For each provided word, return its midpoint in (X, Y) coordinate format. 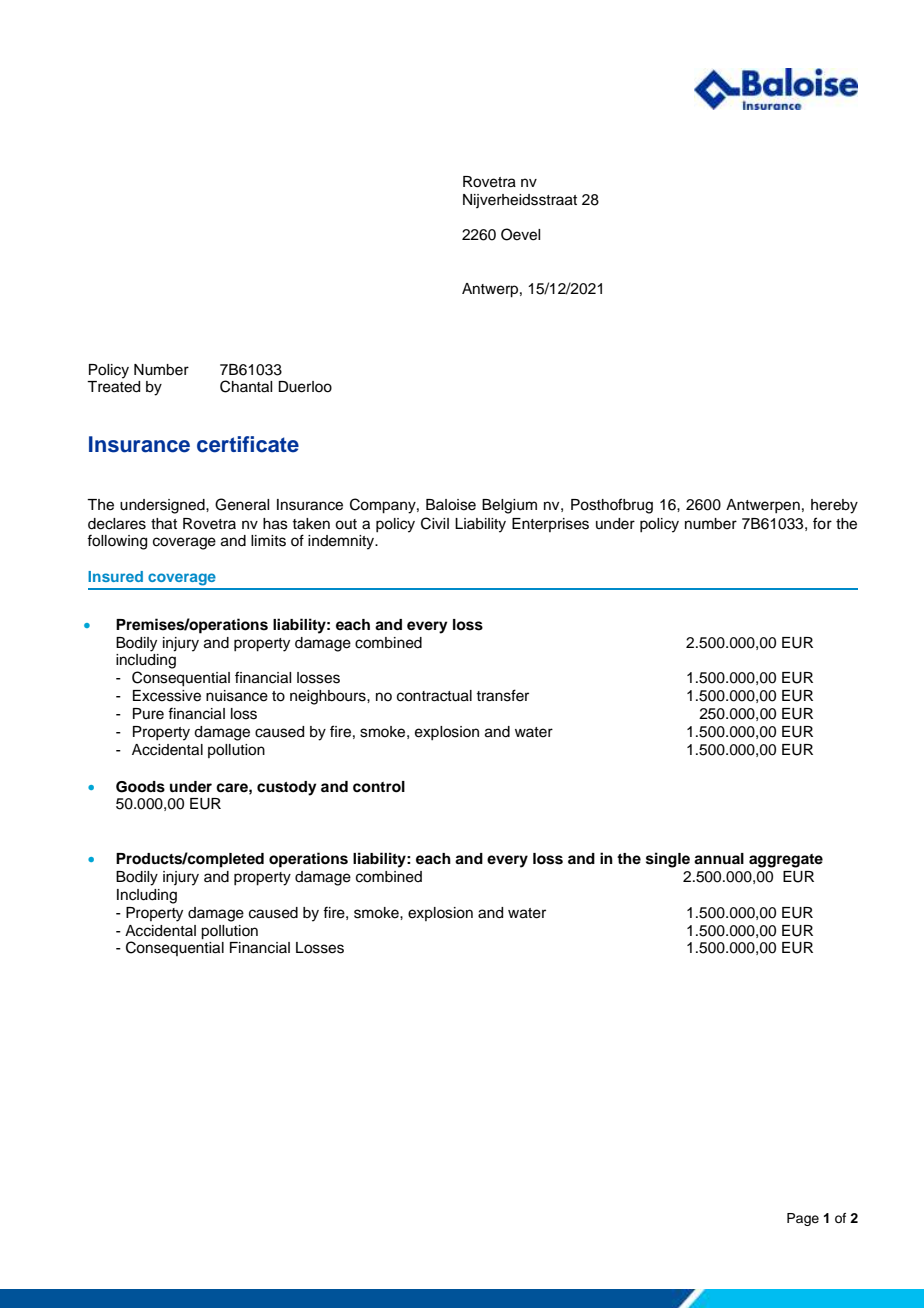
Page (803, 1219)
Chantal (246, 386)
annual (719, 859)
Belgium (509, 506)
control (379, 787)
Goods (140, 787)
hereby (834, 506)
